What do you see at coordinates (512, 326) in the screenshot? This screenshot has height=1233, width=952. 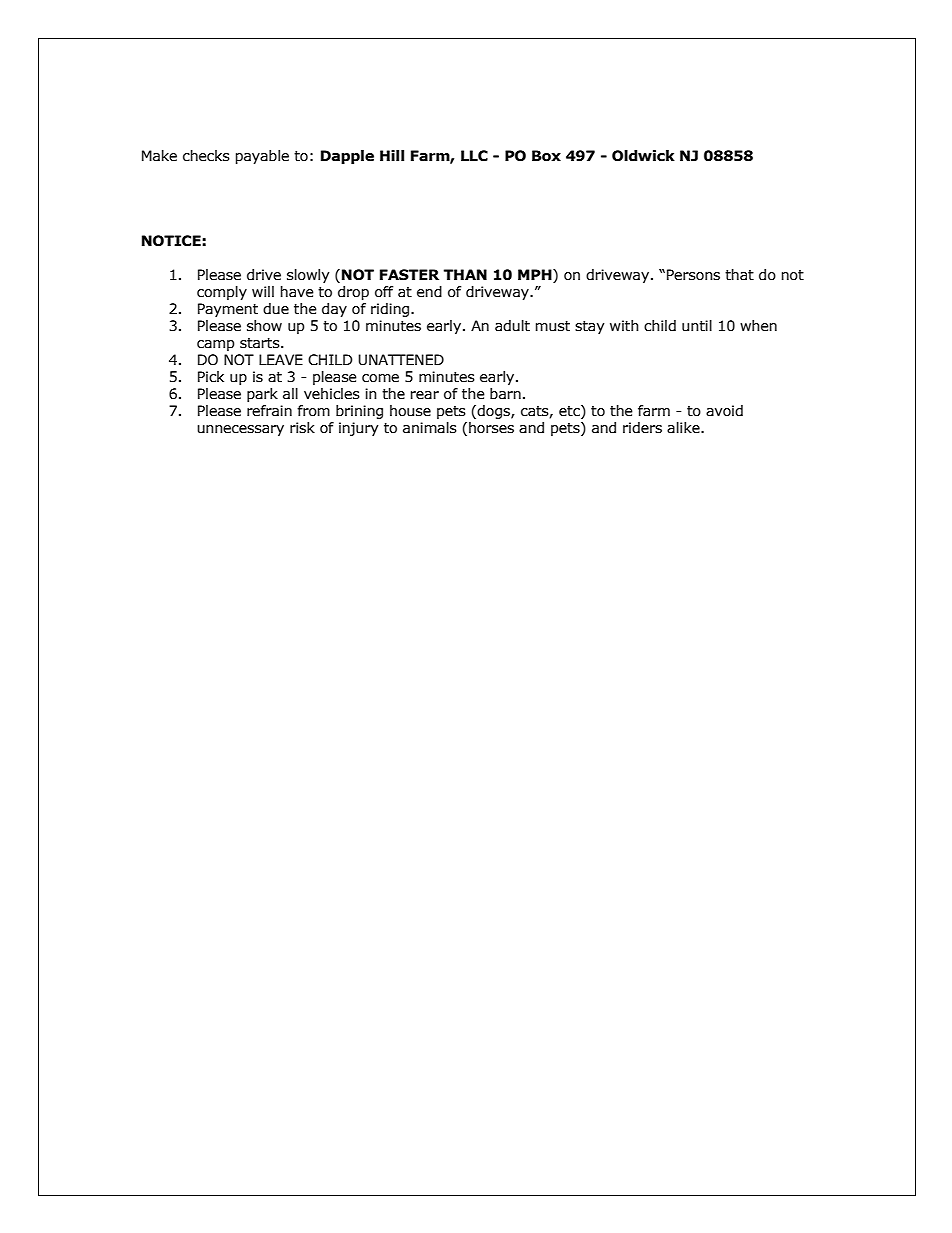 I see `adult` at bounding box center [512, 326].
